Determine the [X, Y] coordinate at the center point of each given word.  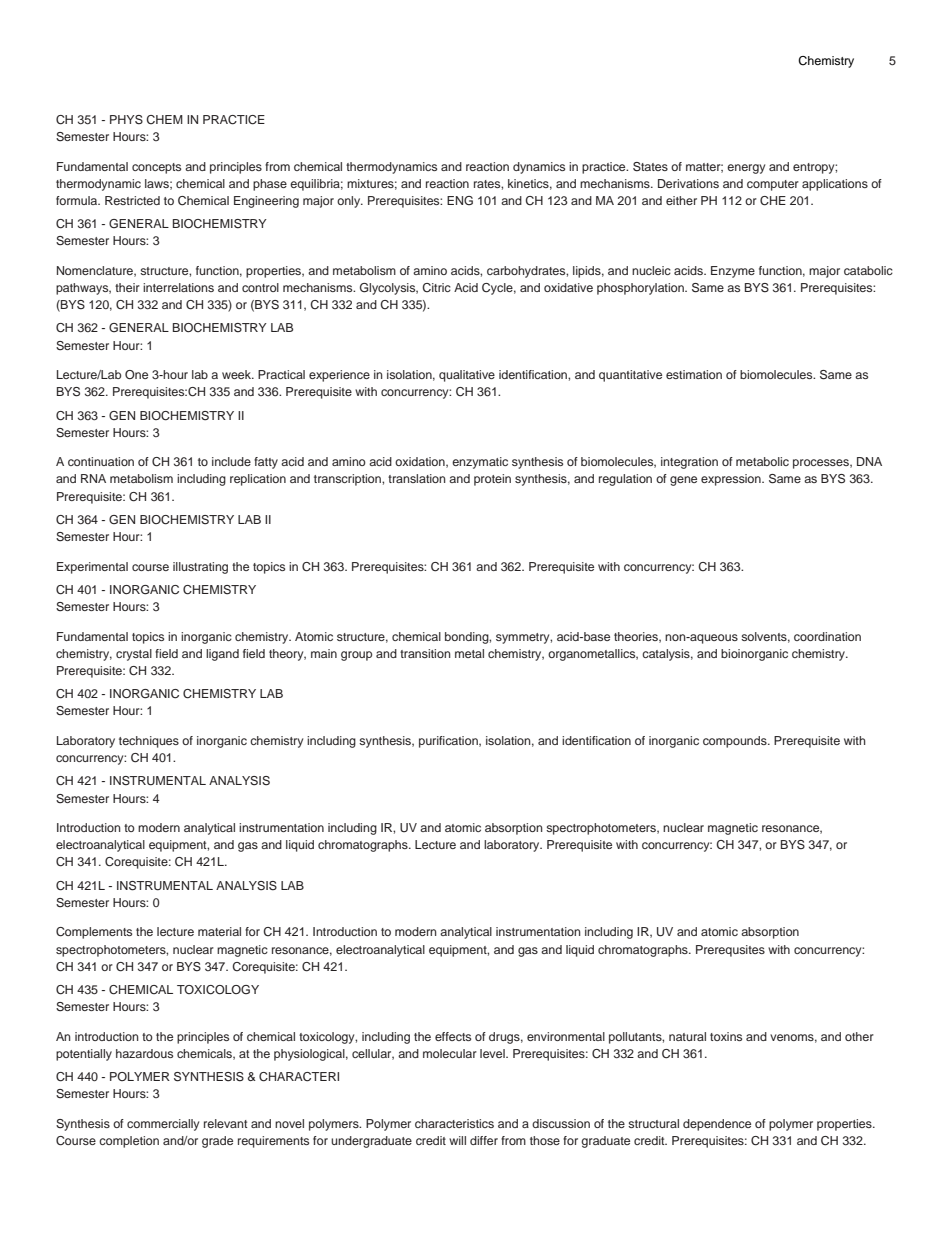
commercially [163, 1125]
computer [773, 185]
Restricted [132, 200]
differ [484, 1140]
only [350, 202]
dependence [717, 1125]
